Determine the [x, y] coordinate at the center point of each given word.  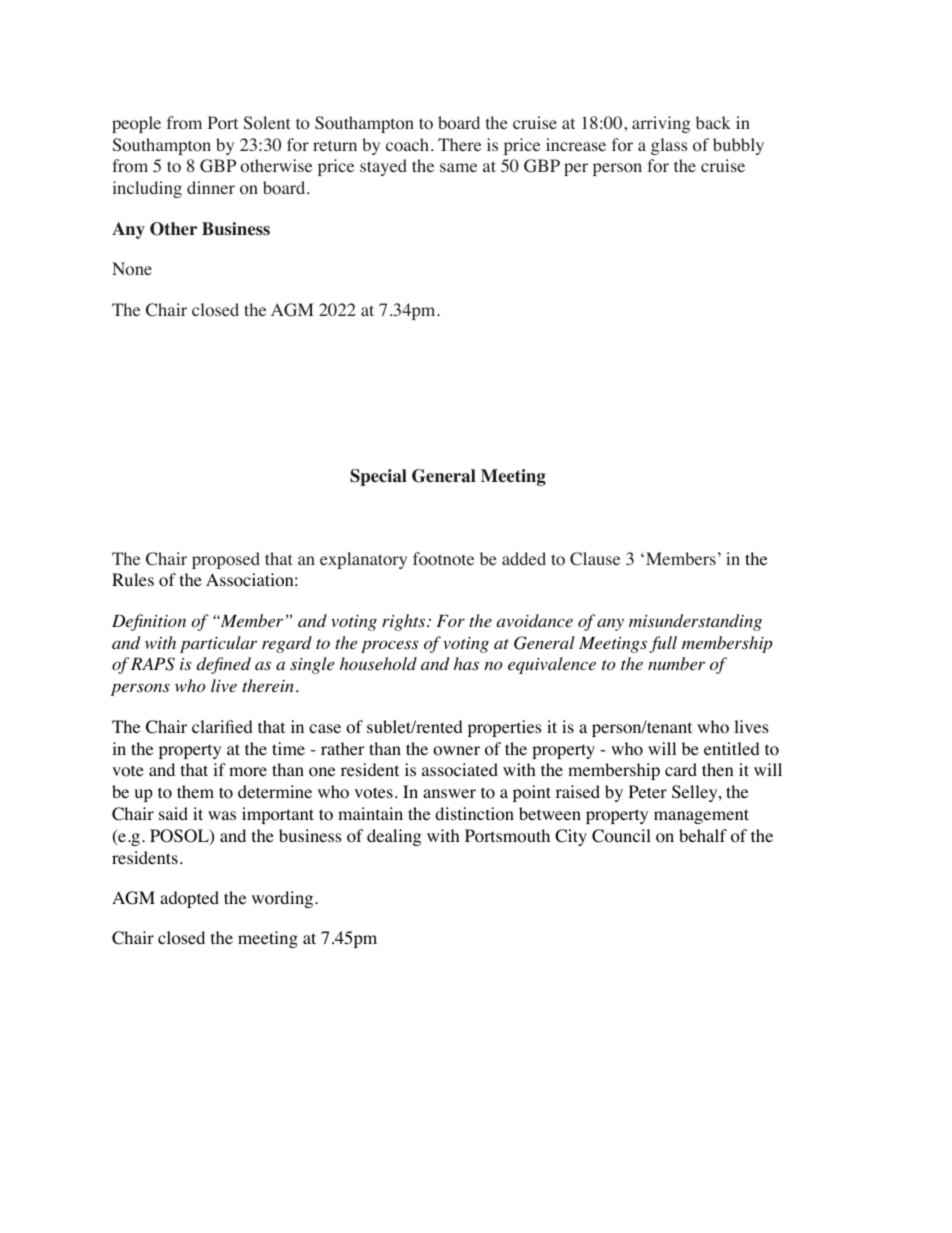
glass [669, 146]
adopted [189, 899]
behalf [703, 835]
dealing [394, 837]
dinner [211, 187]
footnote [443, 559]
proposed [226, 560]
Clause [595, 559]
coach [407, 145]
